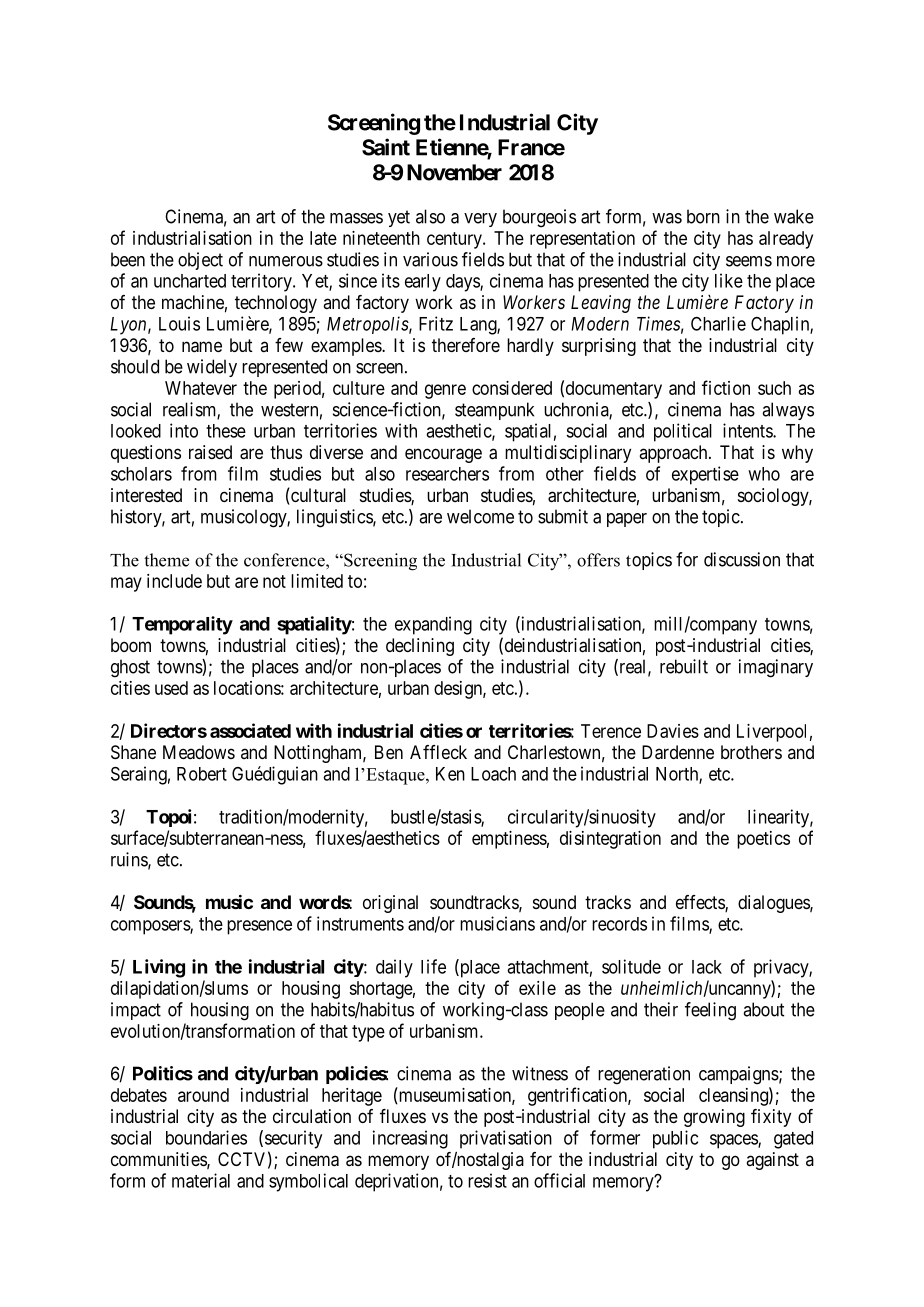 The image size is (924, 1307). I want to click on object, so click(200, 261).
